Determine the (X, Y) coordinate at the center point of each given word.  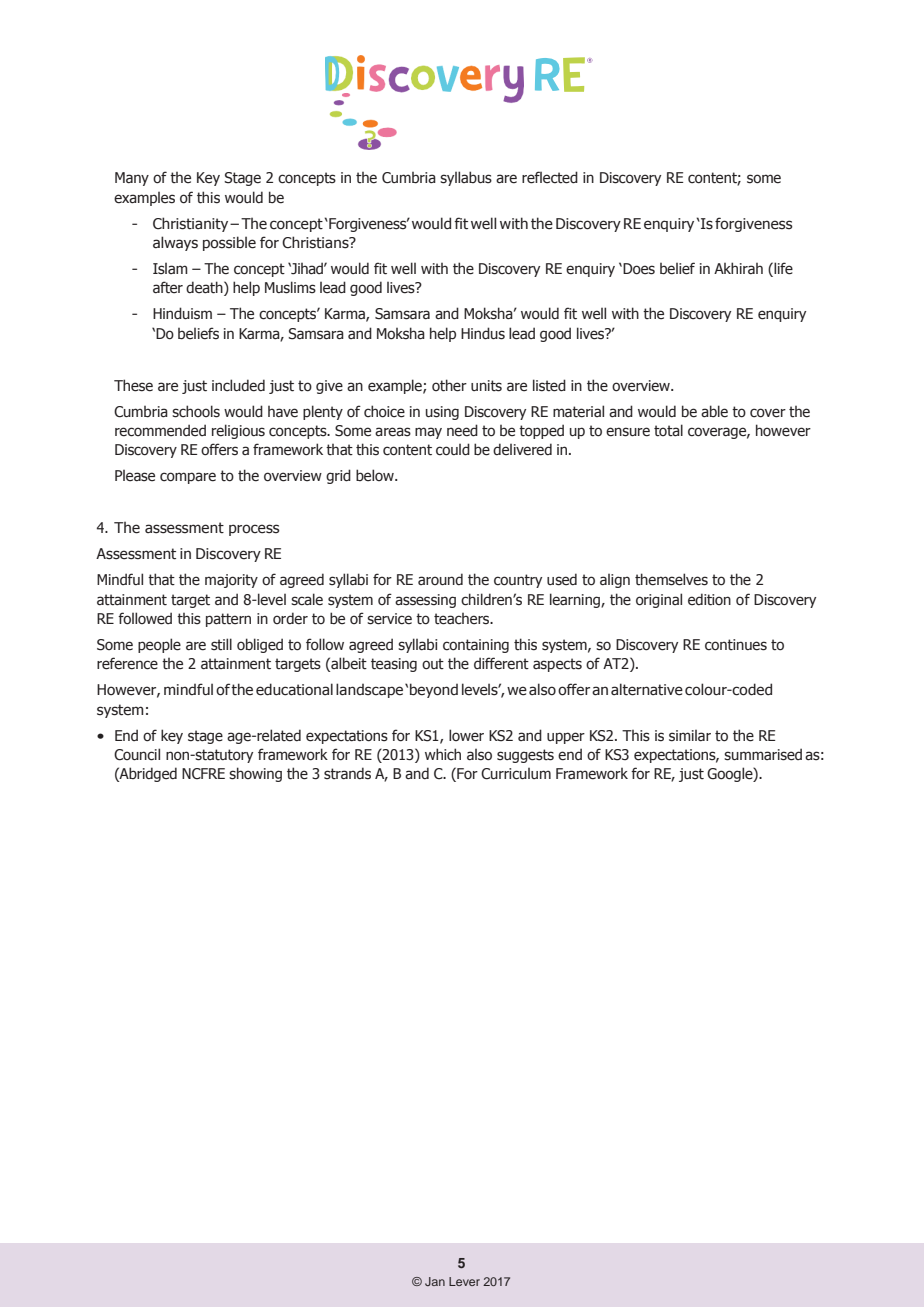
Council (137, 754)
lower (466, 735)
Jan (435, 1281)
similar (690, 736)
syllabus (466, 178)
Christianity (192, 224)
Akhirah (738, 268)
